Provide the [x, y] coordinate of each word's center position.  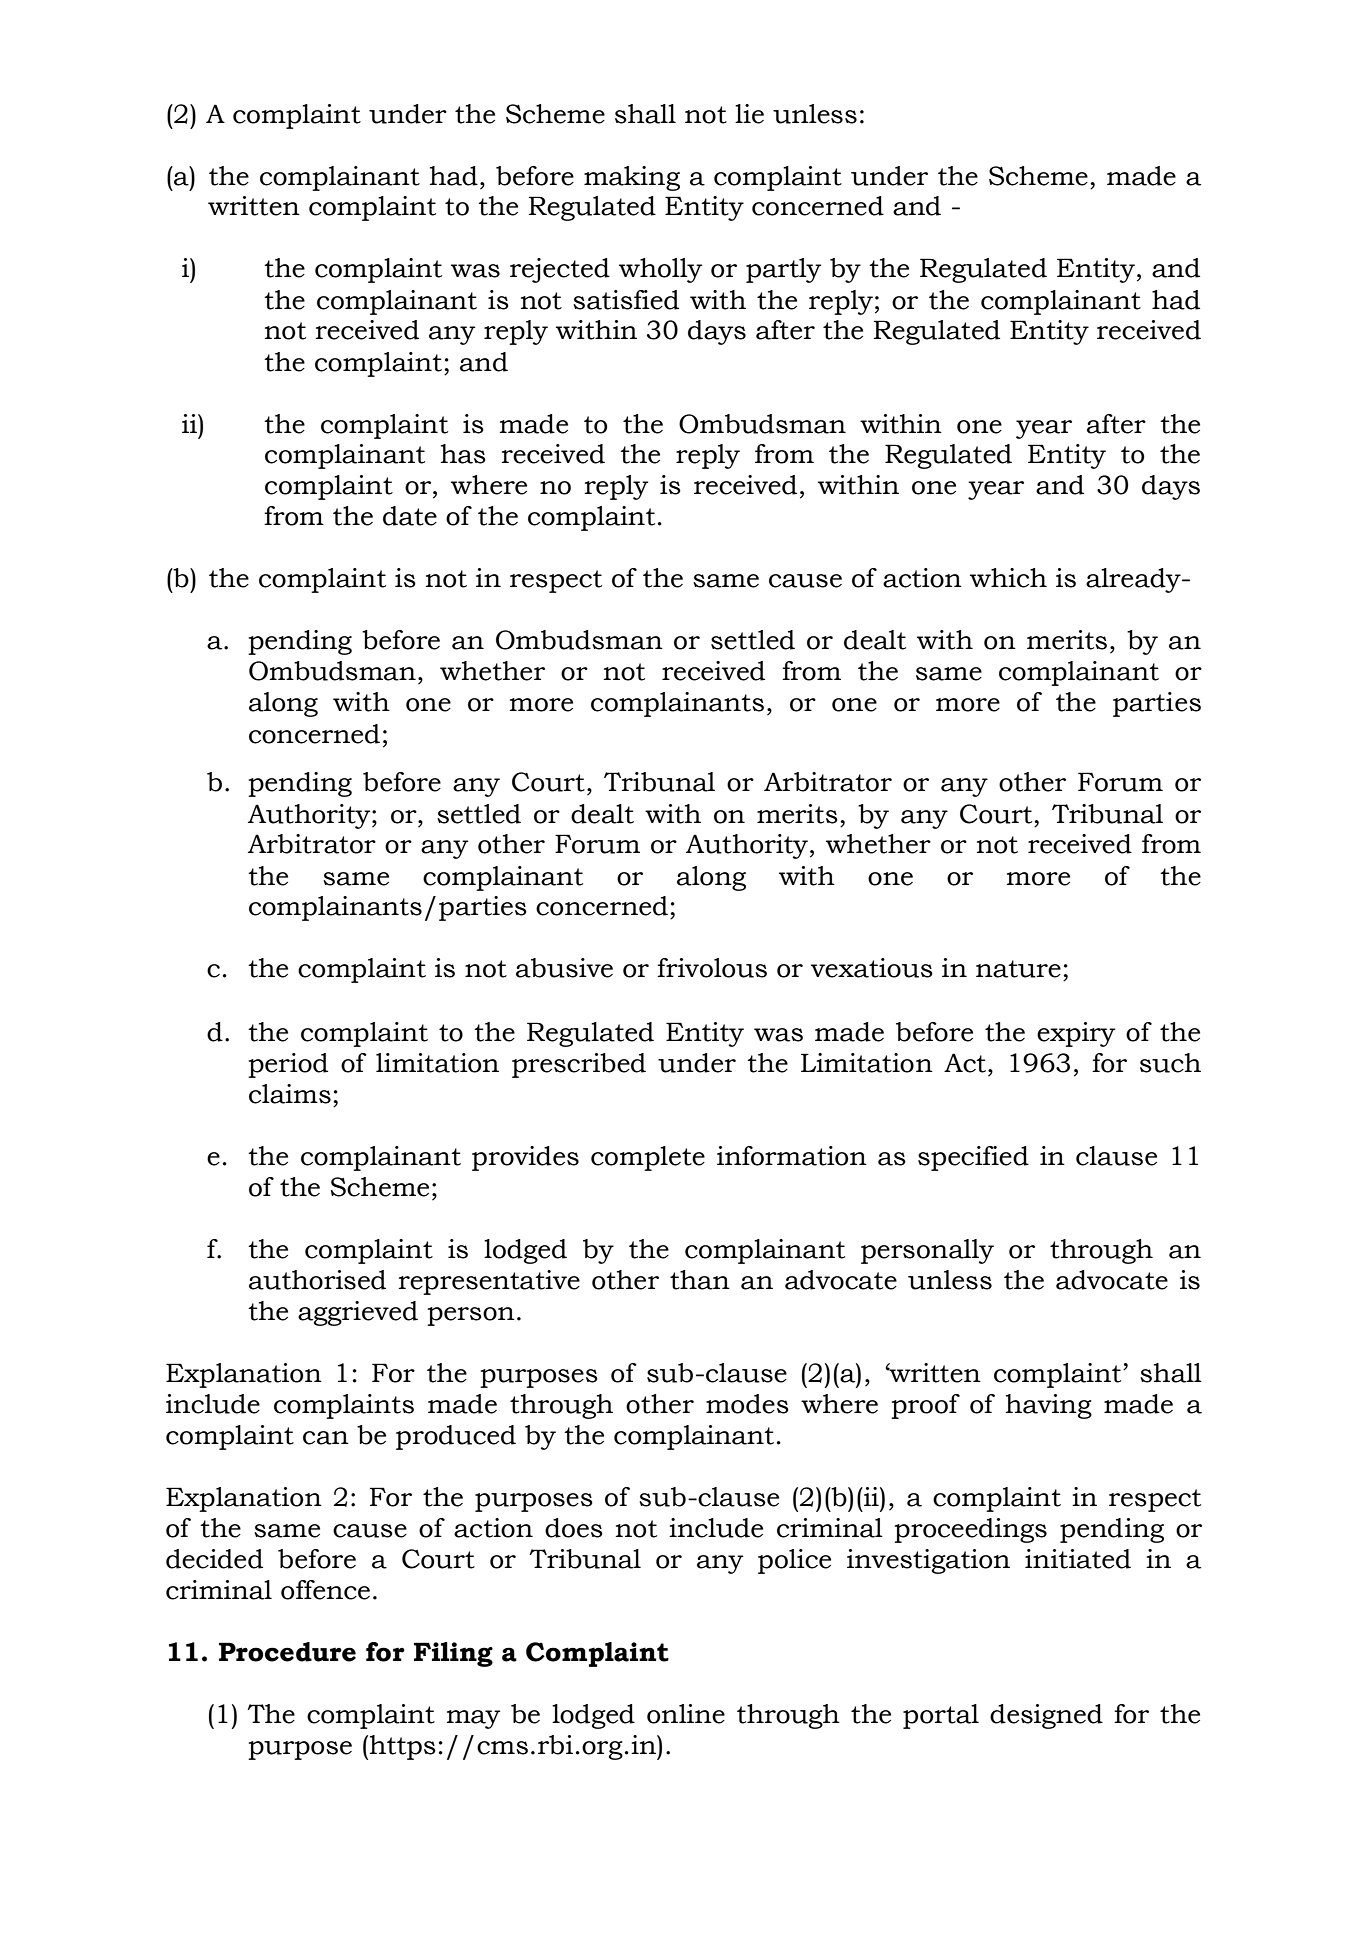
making [632, 178]
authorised [317, 1280]
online [686, 1714]
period [288, 1065]
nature [1018, 969]
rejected [560, 270]
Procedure [287, 1652]
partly [783, 270]
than [700, 1280]
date [410, 516]
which [1008, 578]
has [463, 454]
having [1049, 1406]
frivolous [712, 968]
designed [1046, 1716]
